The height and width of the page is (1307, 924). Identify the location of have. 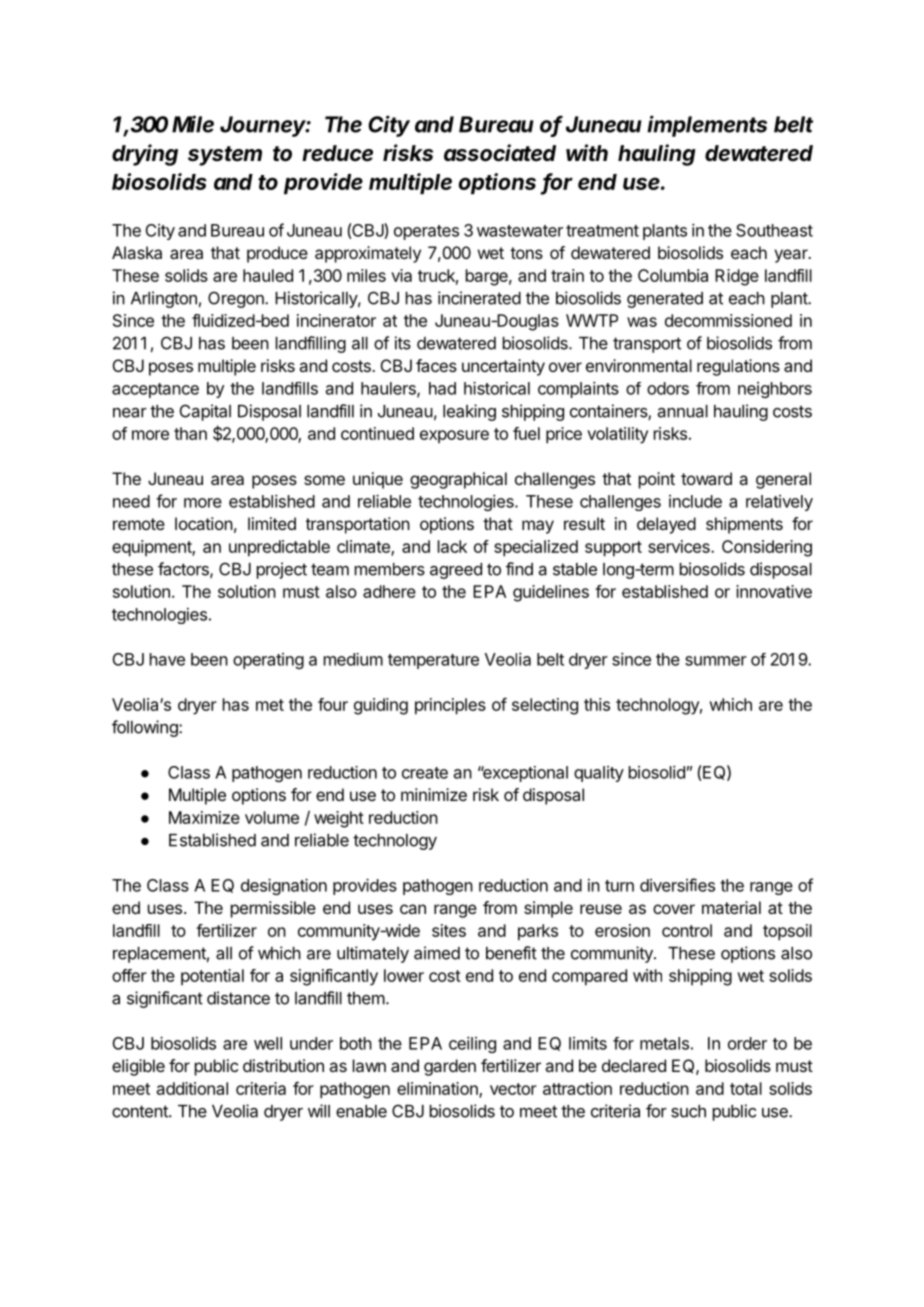
(167, 659).
